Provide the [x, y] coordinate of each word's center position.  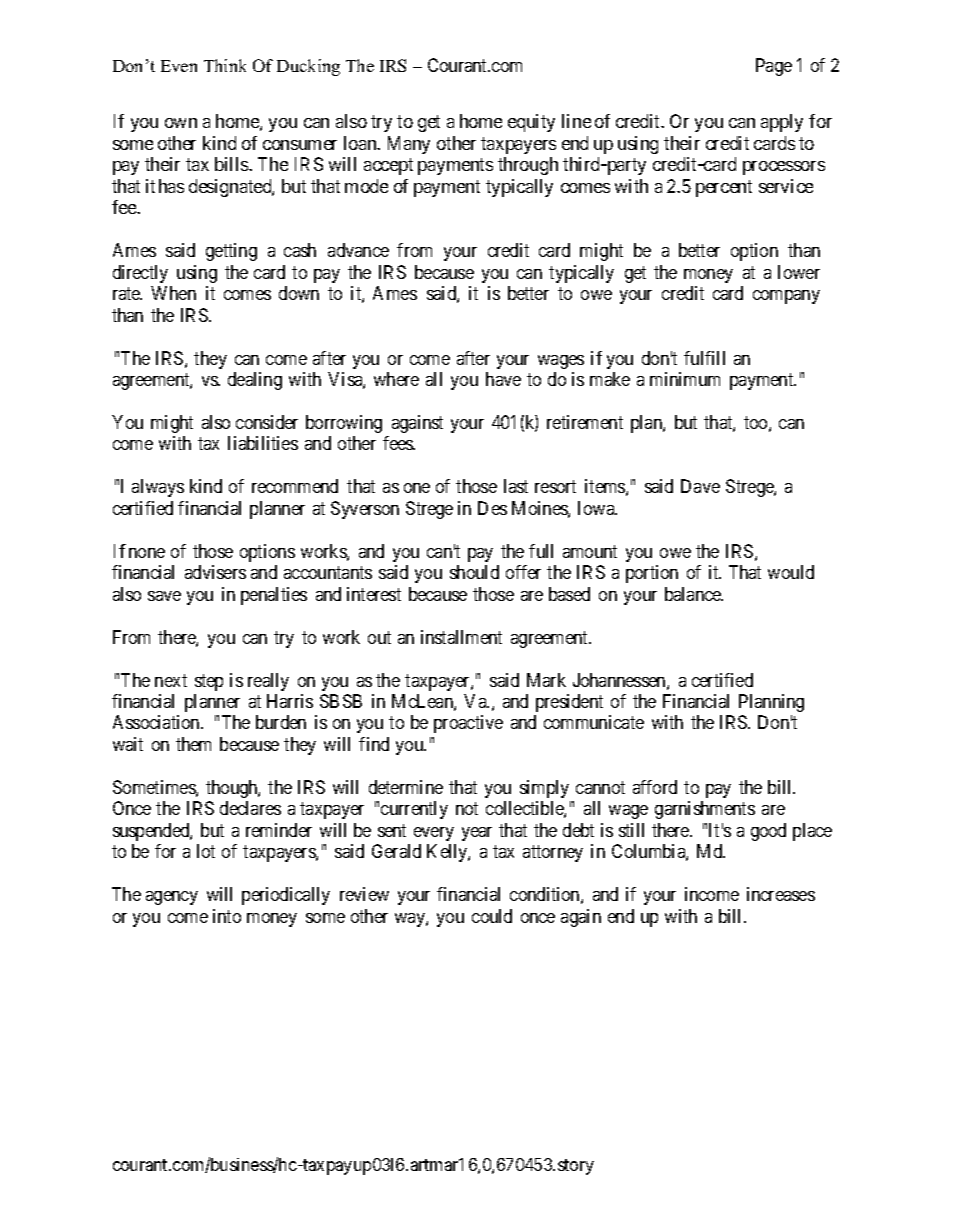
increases [781, 894]
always [158, 488]
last [516, 486]
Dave [700, 486]
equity [531, 123]
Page [774, 67]
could [492, 916]
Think [225, 65]
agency [172, 898]
